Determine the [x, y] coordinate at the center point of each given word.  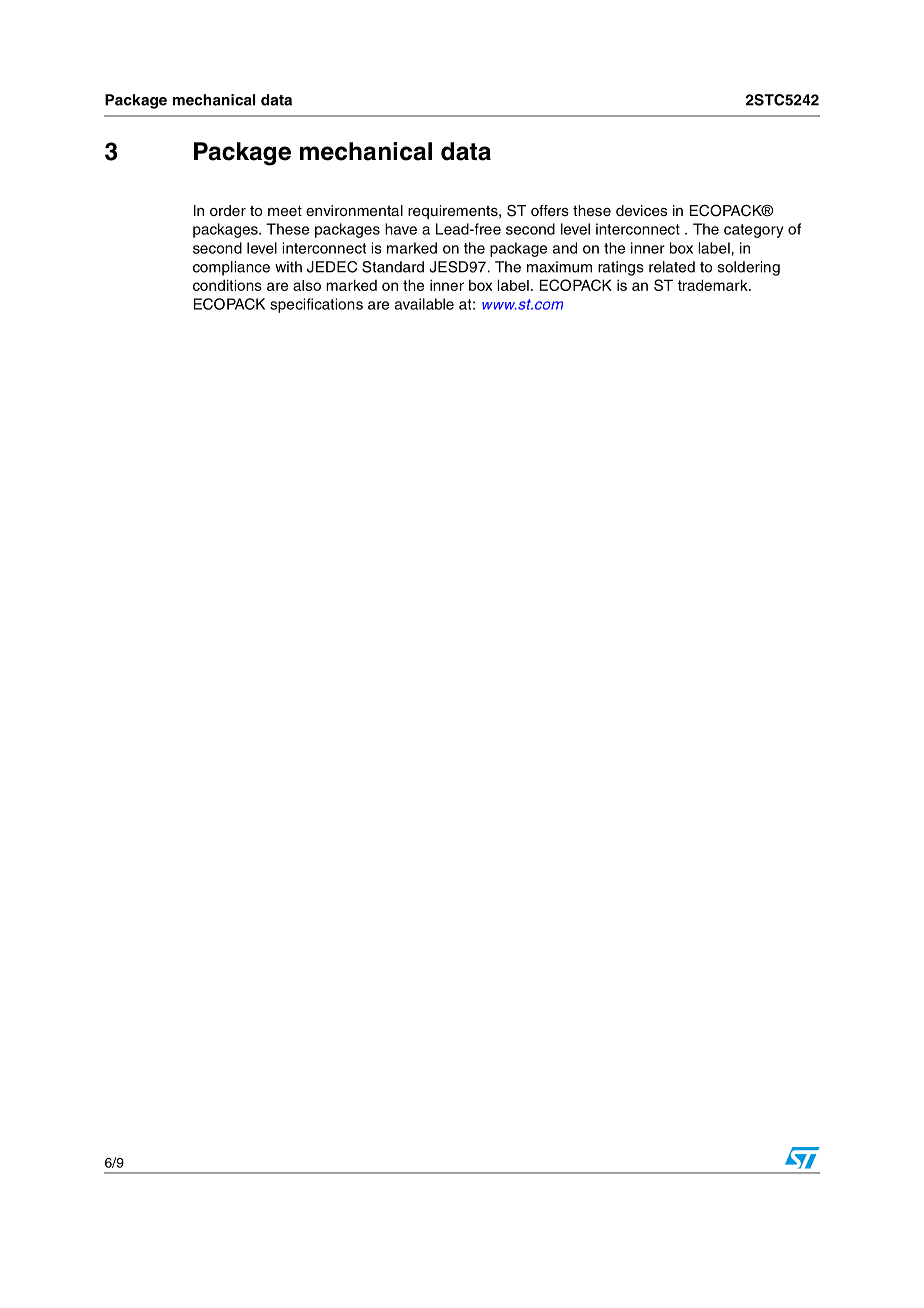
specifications [316, 305]
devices [641, 211]
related [672, 267]
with [288, 267]
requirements [454, 212]
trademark [714, 285]
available [424, 304]
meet [285, 211]
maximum [559, 267]
